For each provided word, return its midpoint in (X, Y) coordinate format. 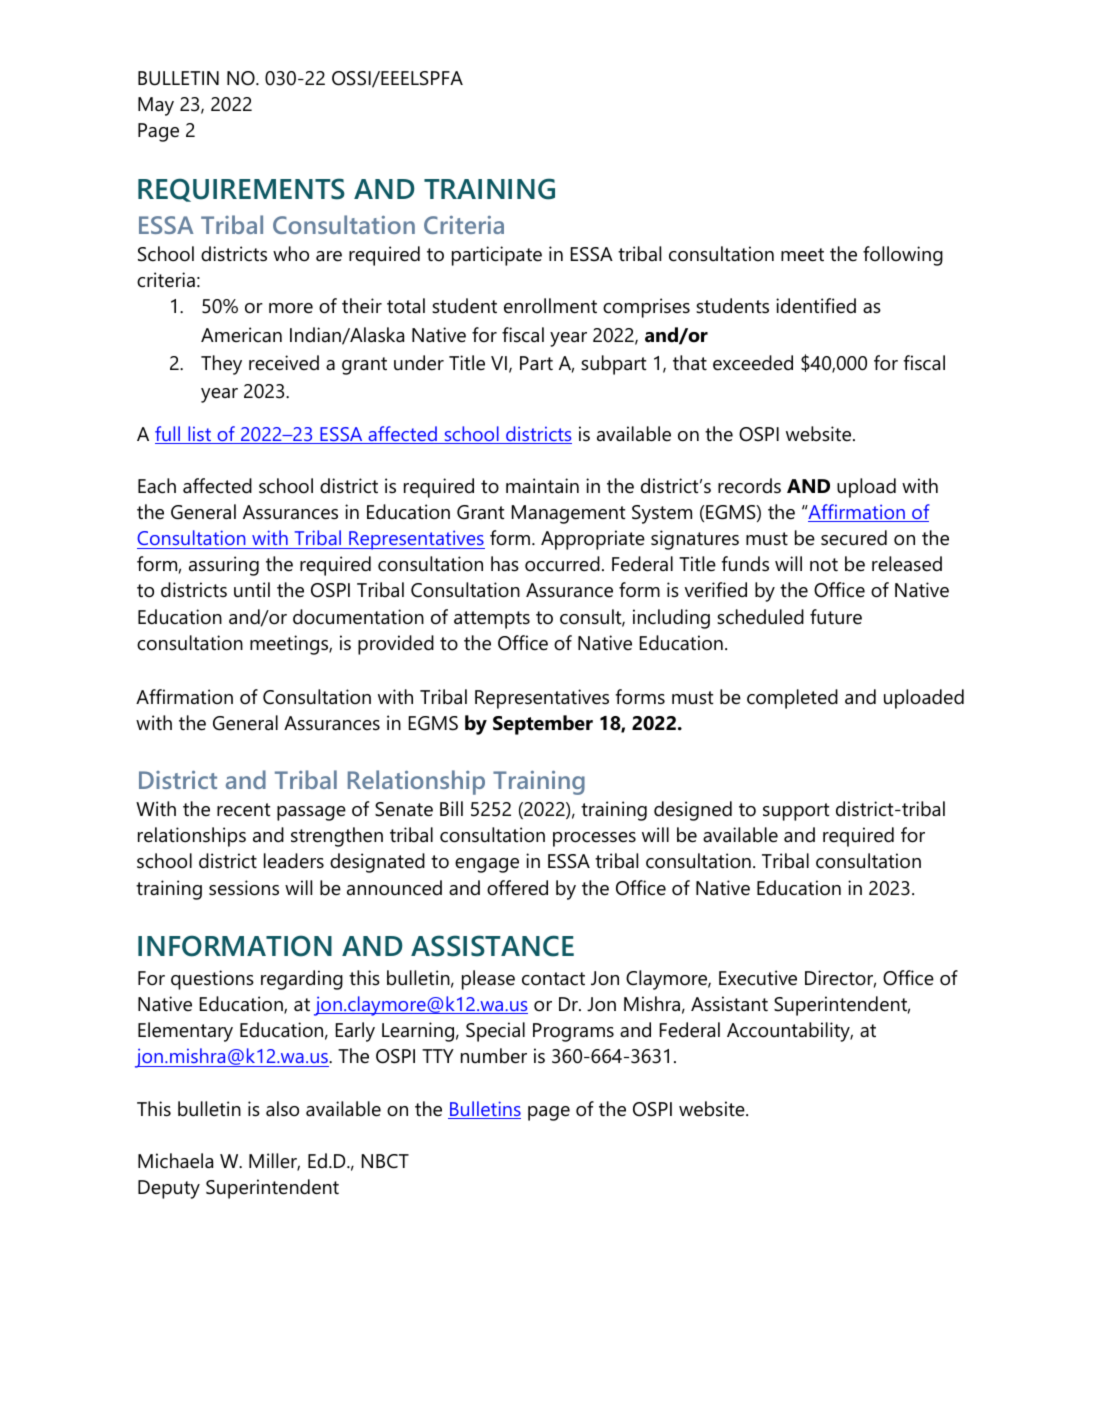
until (252, 590)
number (494, 1056)
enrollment (550, 306)
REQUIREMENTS (241, 190)
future (836, 617)
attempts (492, 620)
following (903, 256)
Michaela (175, 1161)
